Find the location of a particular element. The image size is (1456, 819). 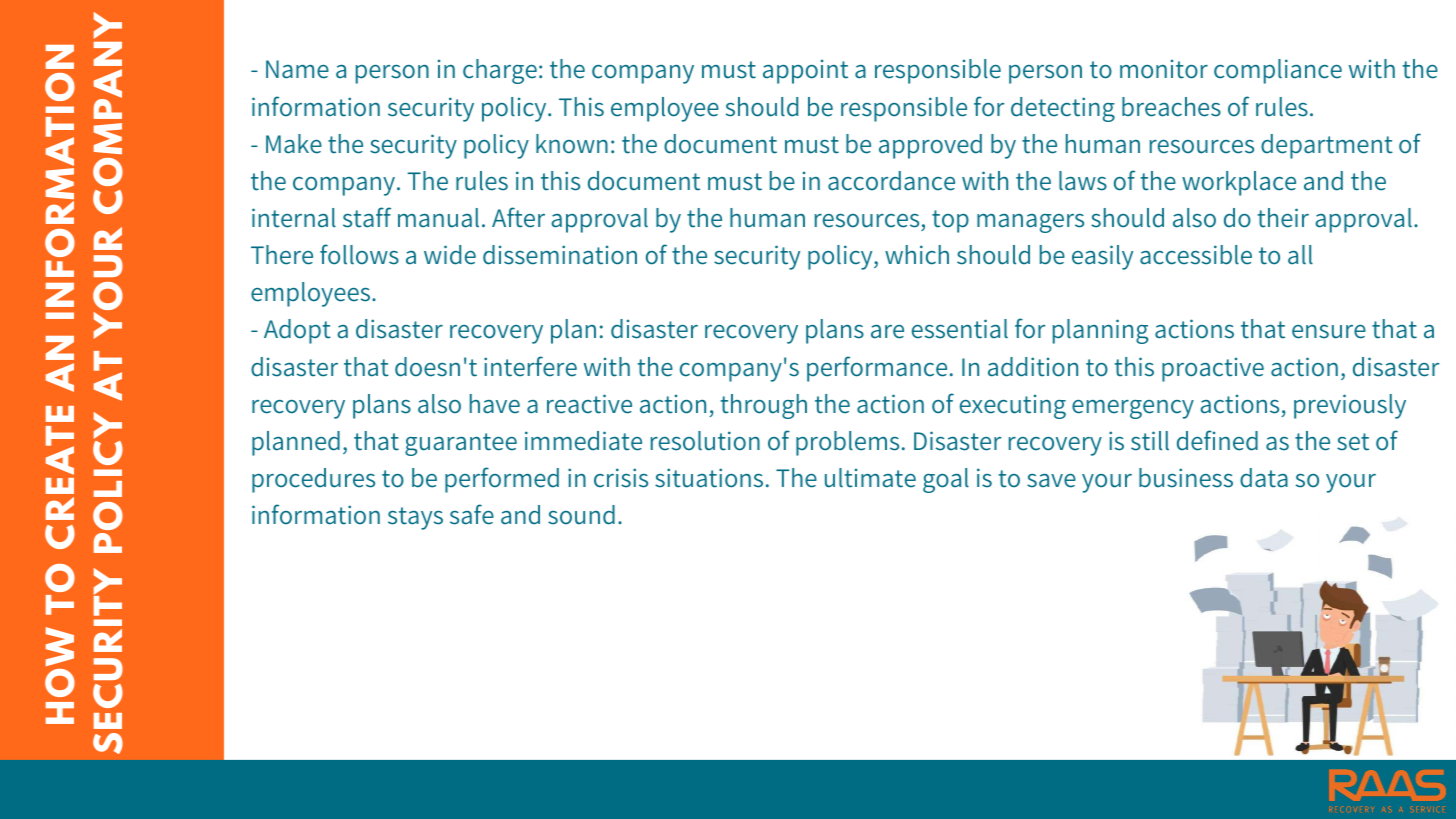

charge is located at coordinates (500, 71).
